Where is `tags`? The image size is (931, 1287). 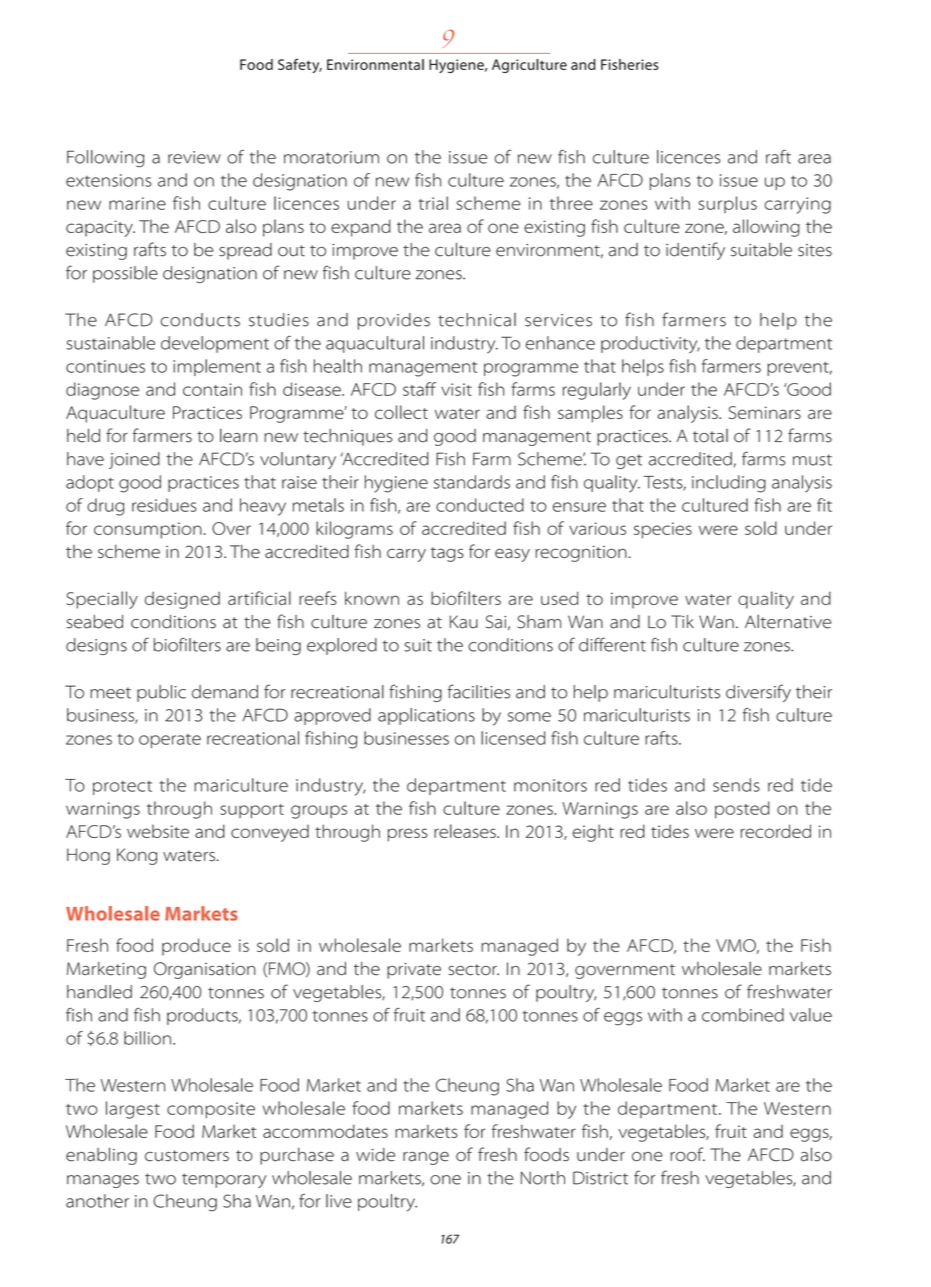
tags is located at coordinates (447, 554).
